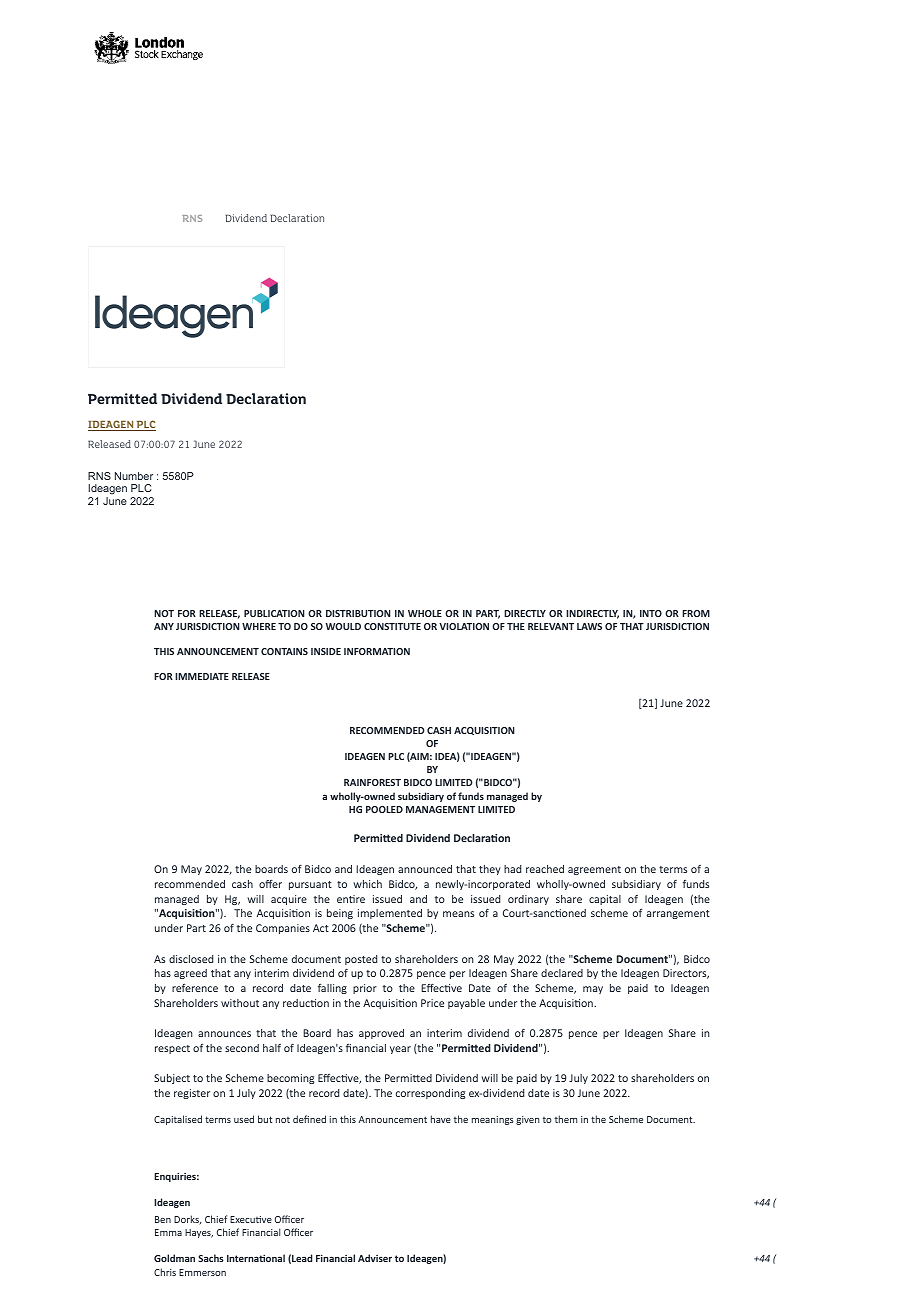  Describe the element at coordinates (270, 883) in the screenshot. I see `offer` at that location.
